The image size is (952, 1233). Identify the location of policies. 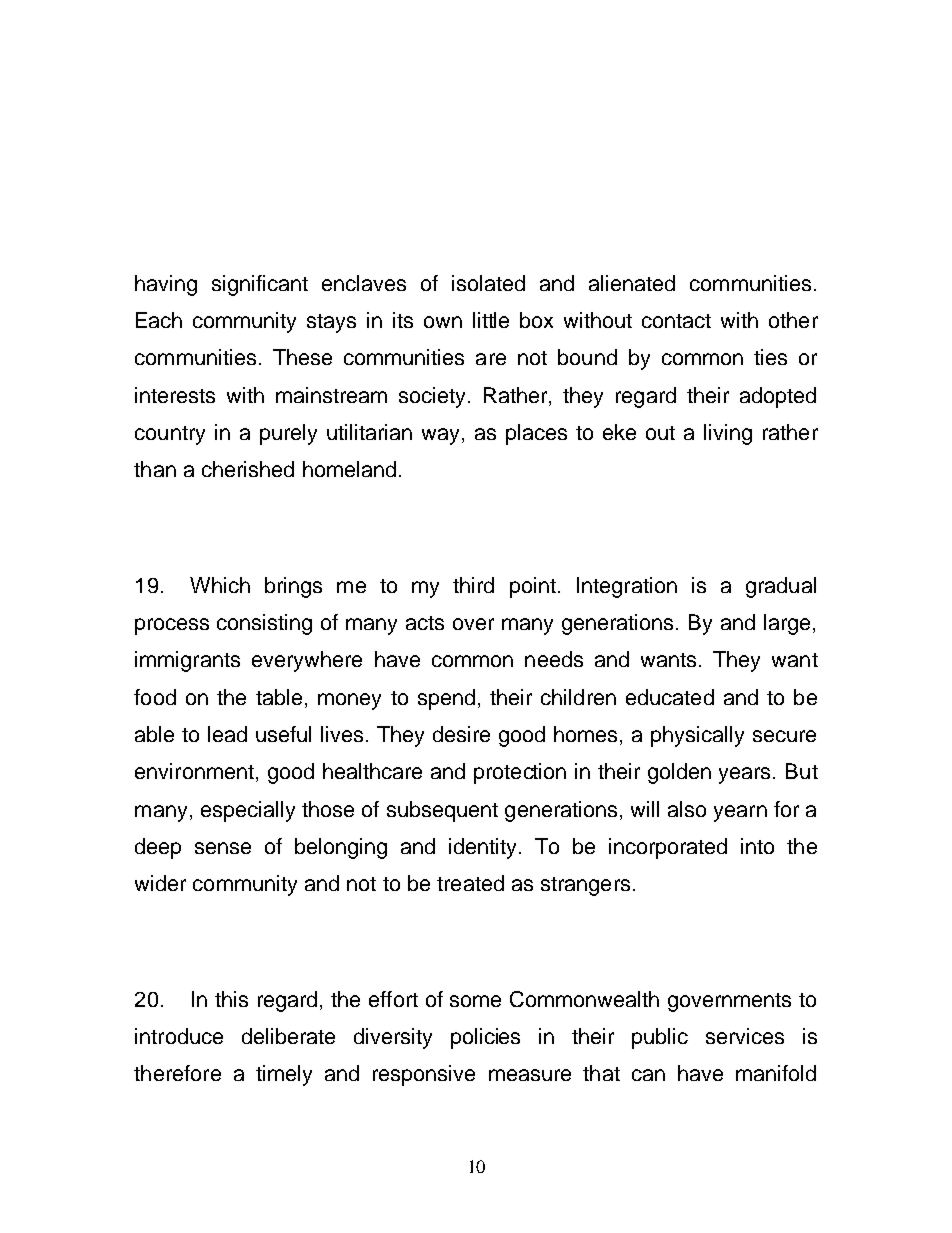
(485, 1038).
